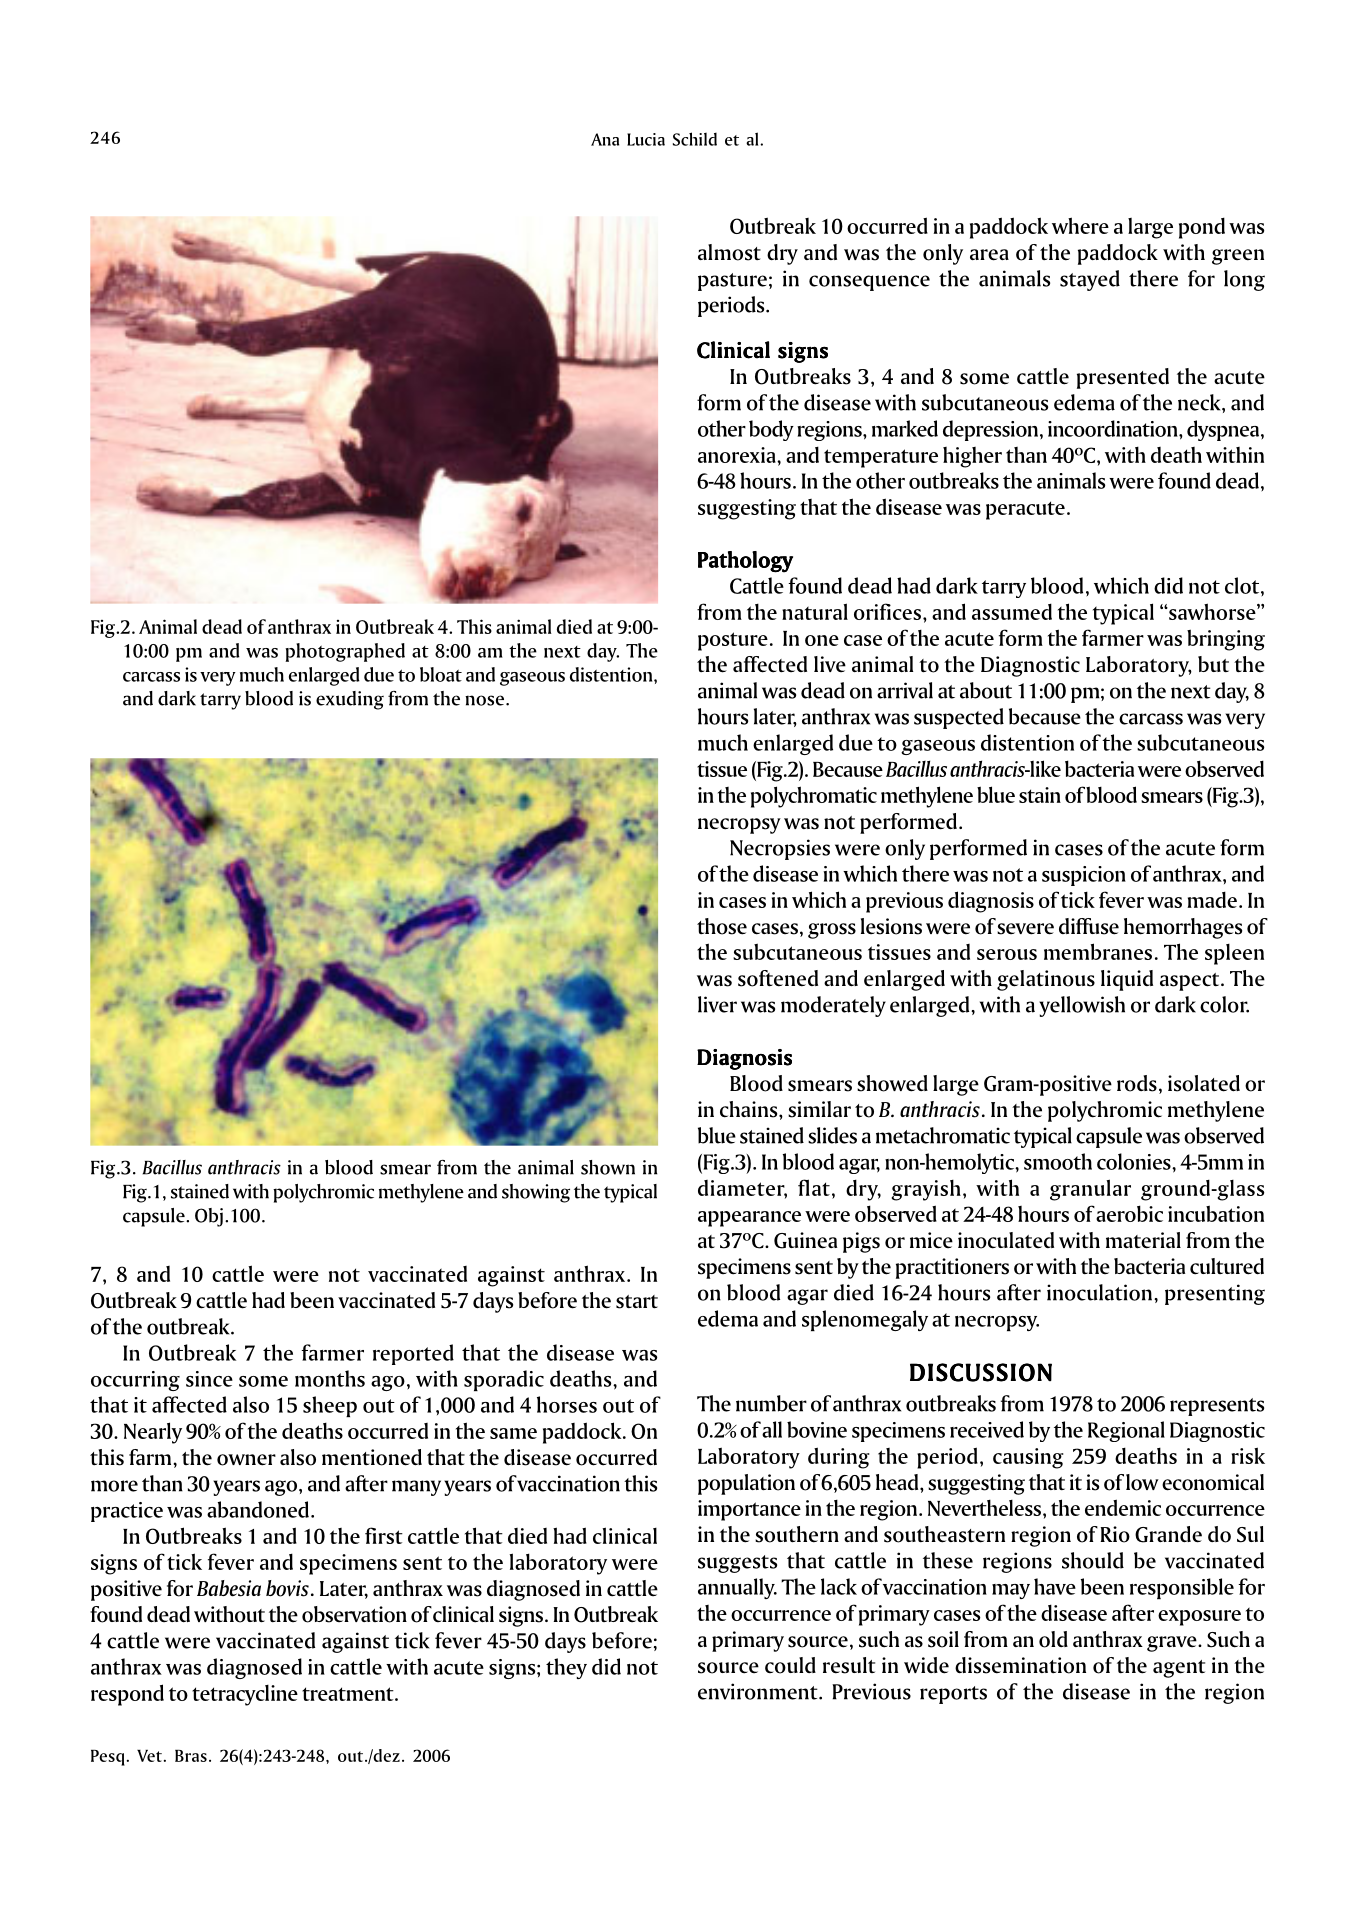 This image has height=1917, width=1355. Describe the element at coordinates (646, 139) in the image. I see `Lucia` at that location.
